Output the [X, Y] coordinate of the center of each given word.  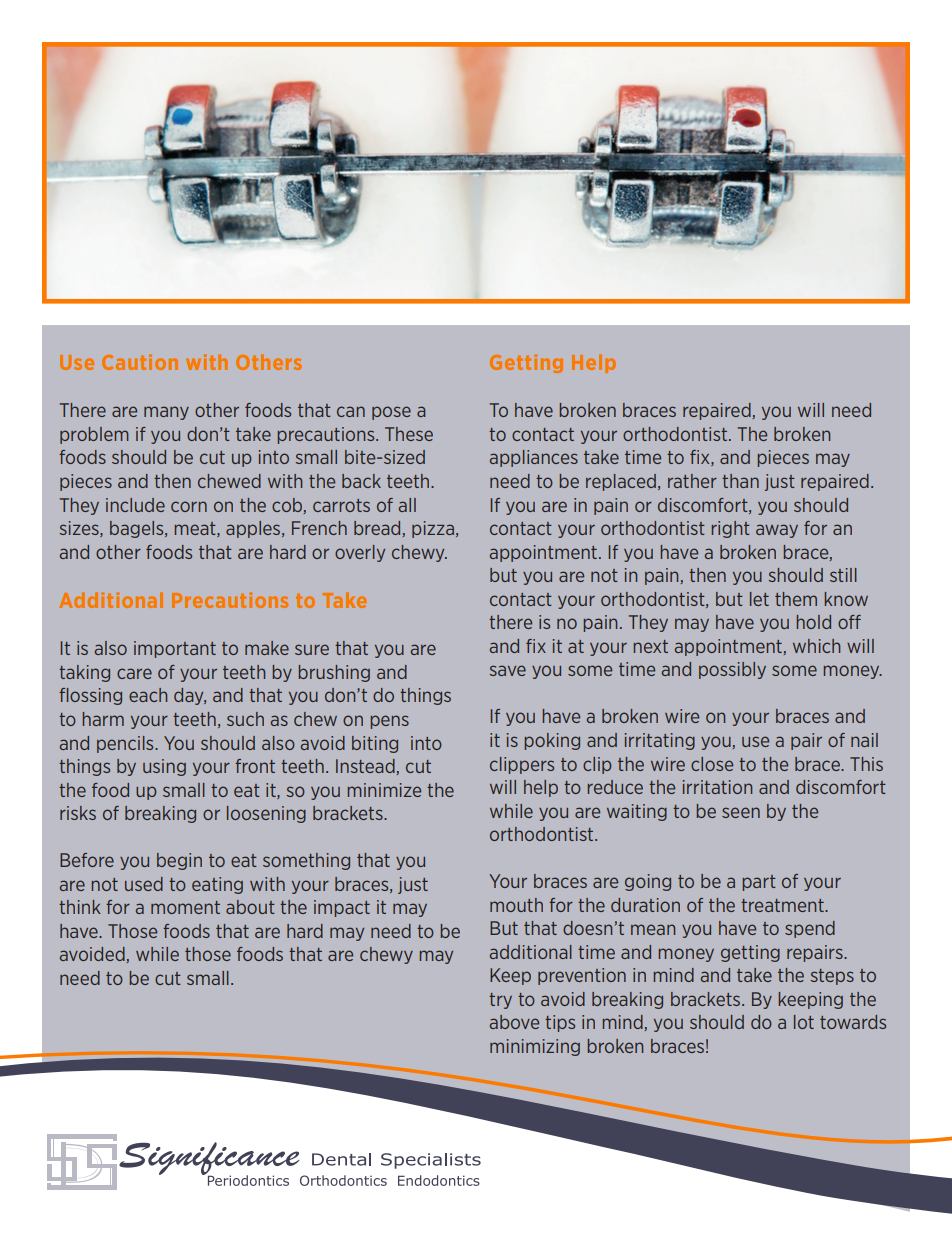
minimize [384, 790]
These [409, 434]
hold [814, 622]
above [514, 1022]
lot [804, 1022]
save [507, 670]
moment [185, 907]
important [175, 649]
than [740, 481]
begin [179, 861]
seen [741, 812]
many [166, 413]
